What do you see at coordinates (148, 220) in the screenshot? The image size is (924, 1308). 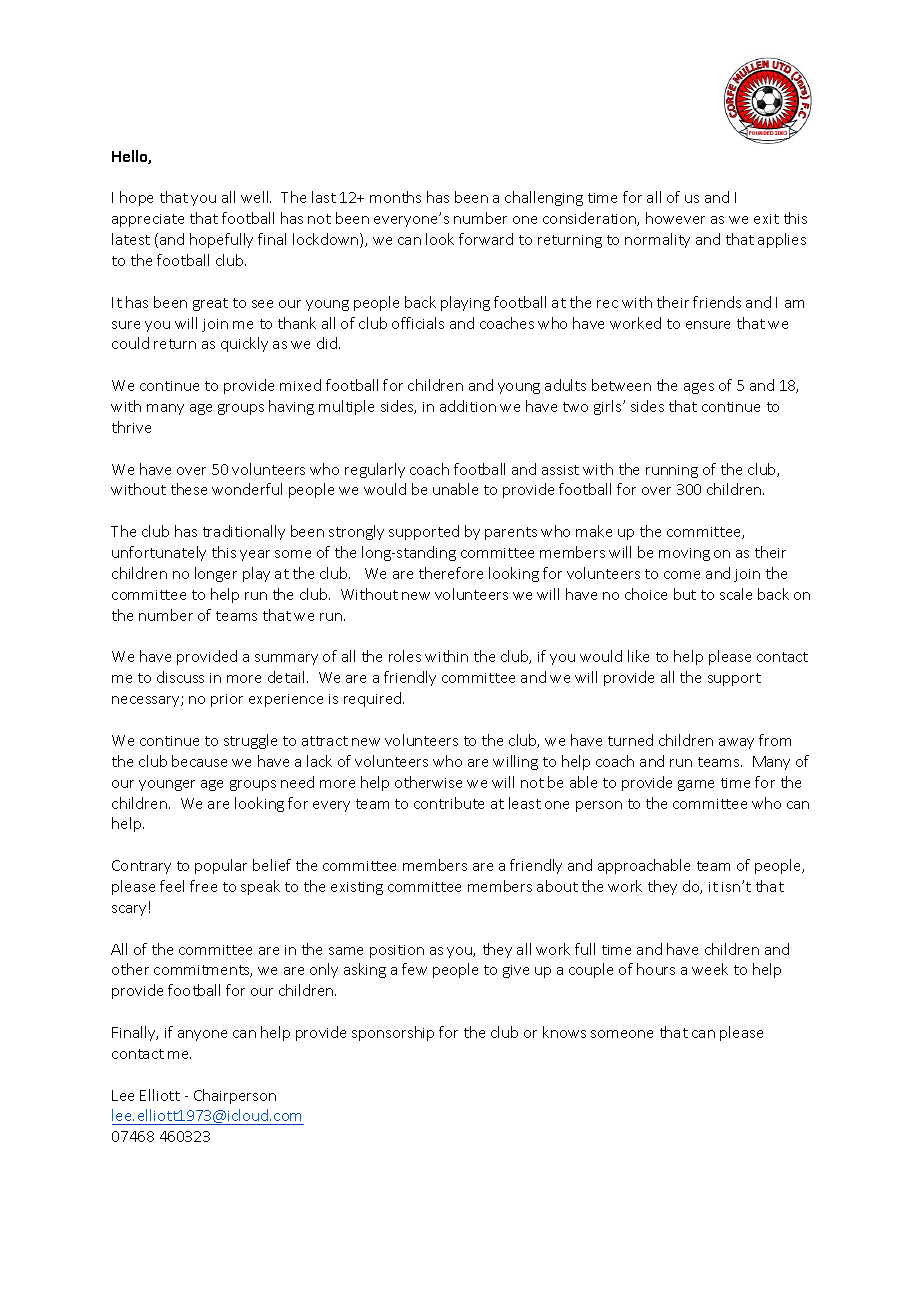 I see `appreciate` at bounding box center [148, 220].
